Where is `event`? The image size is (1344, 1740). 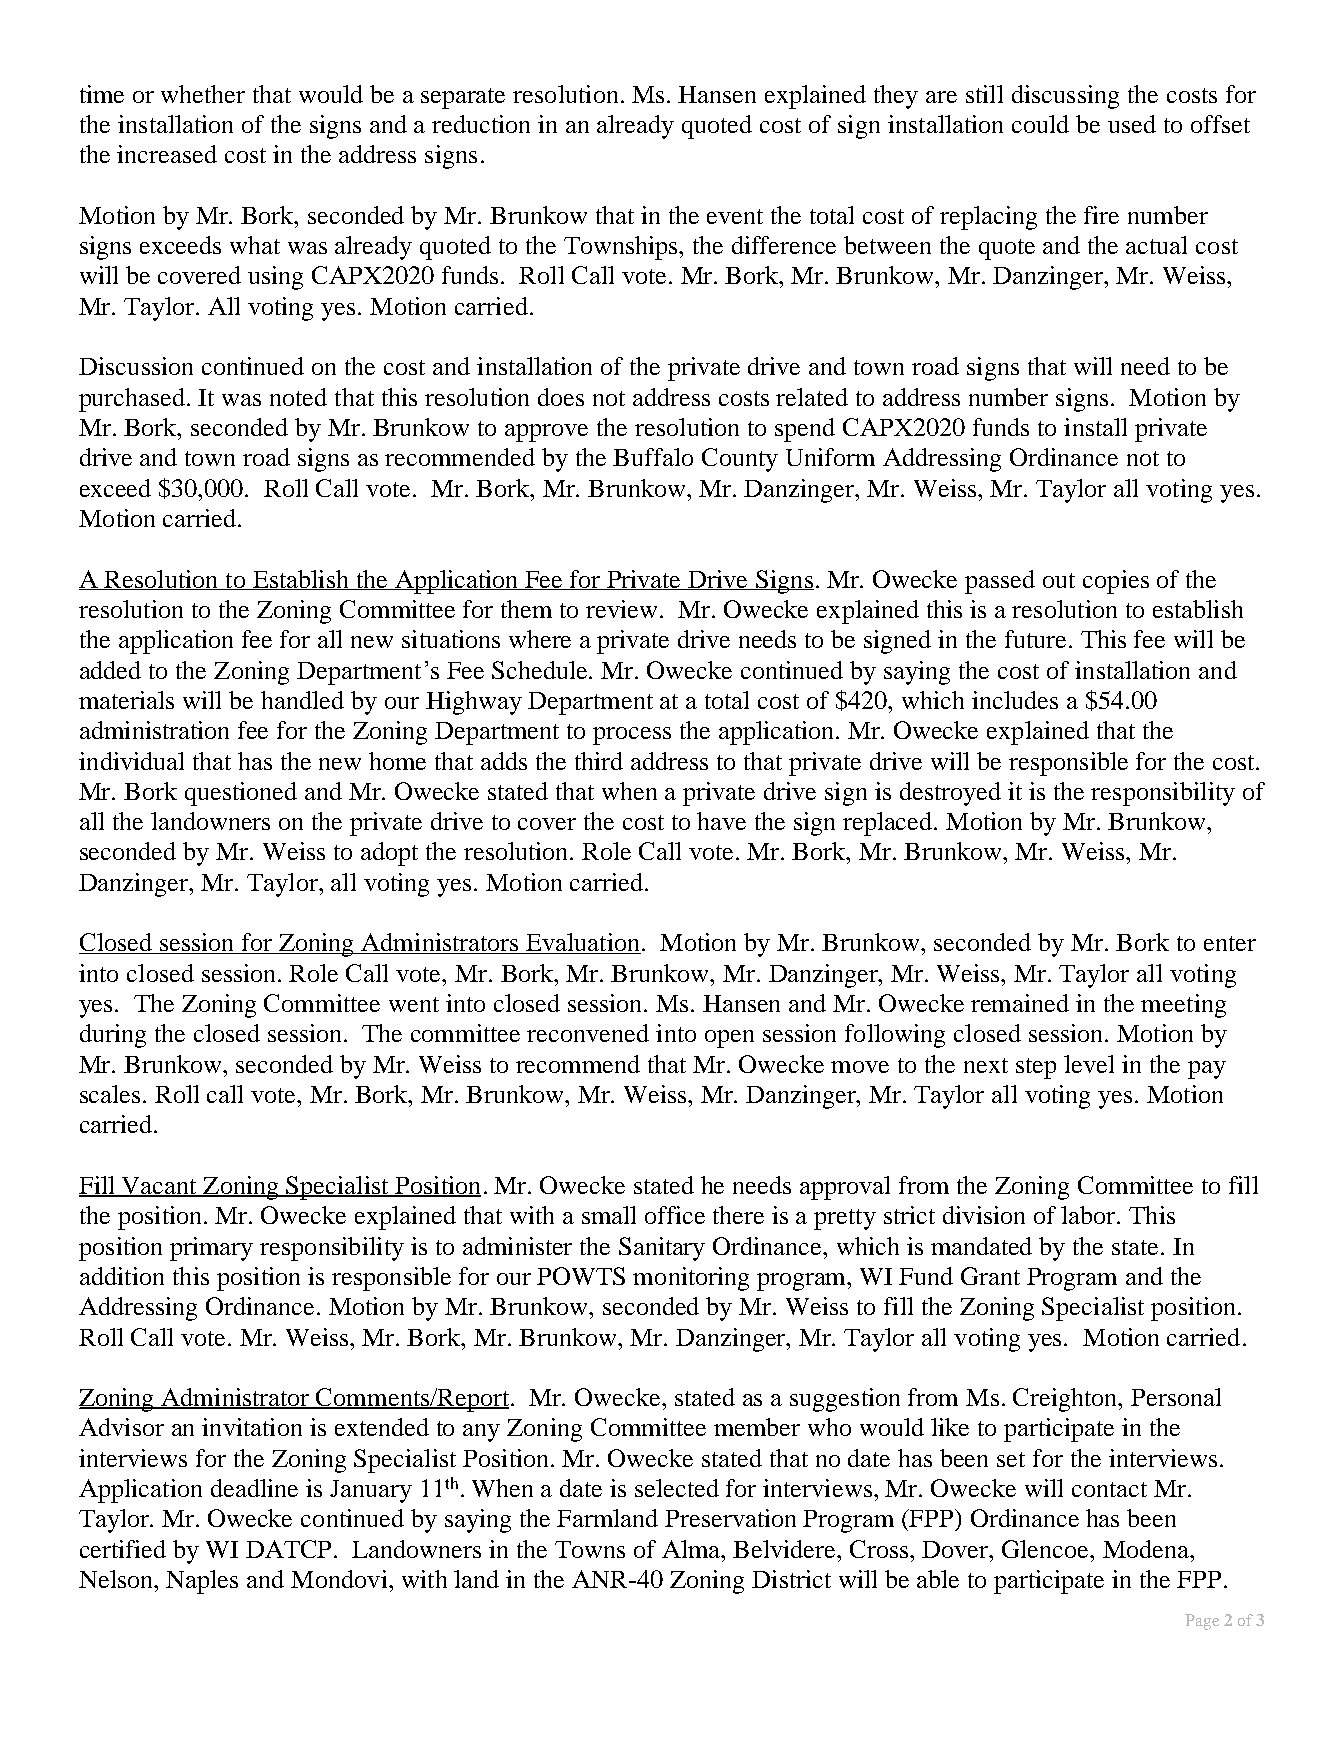
event is located at coordinates (735, 216).
